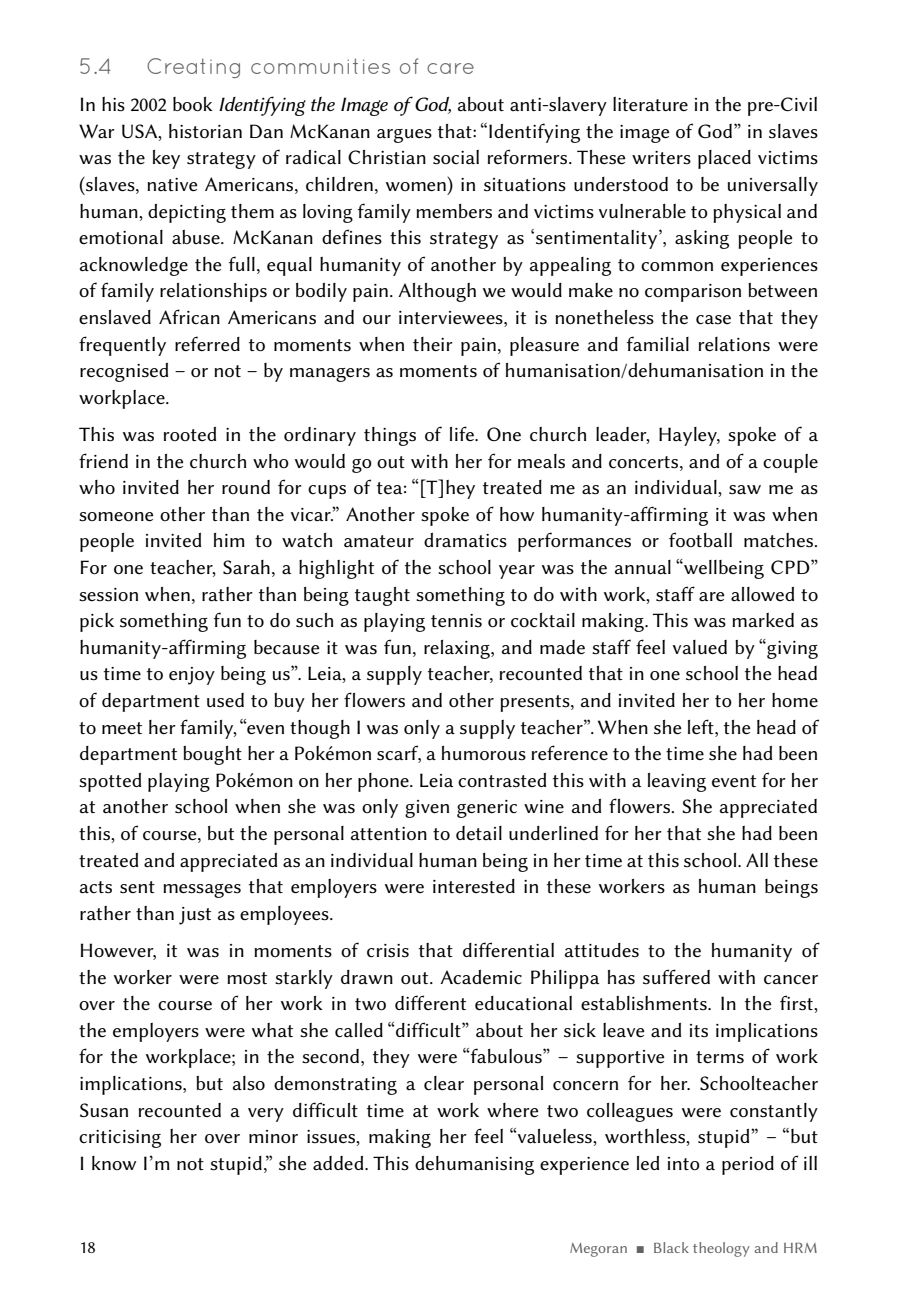  I want to click on added, so click(339, 1163).
